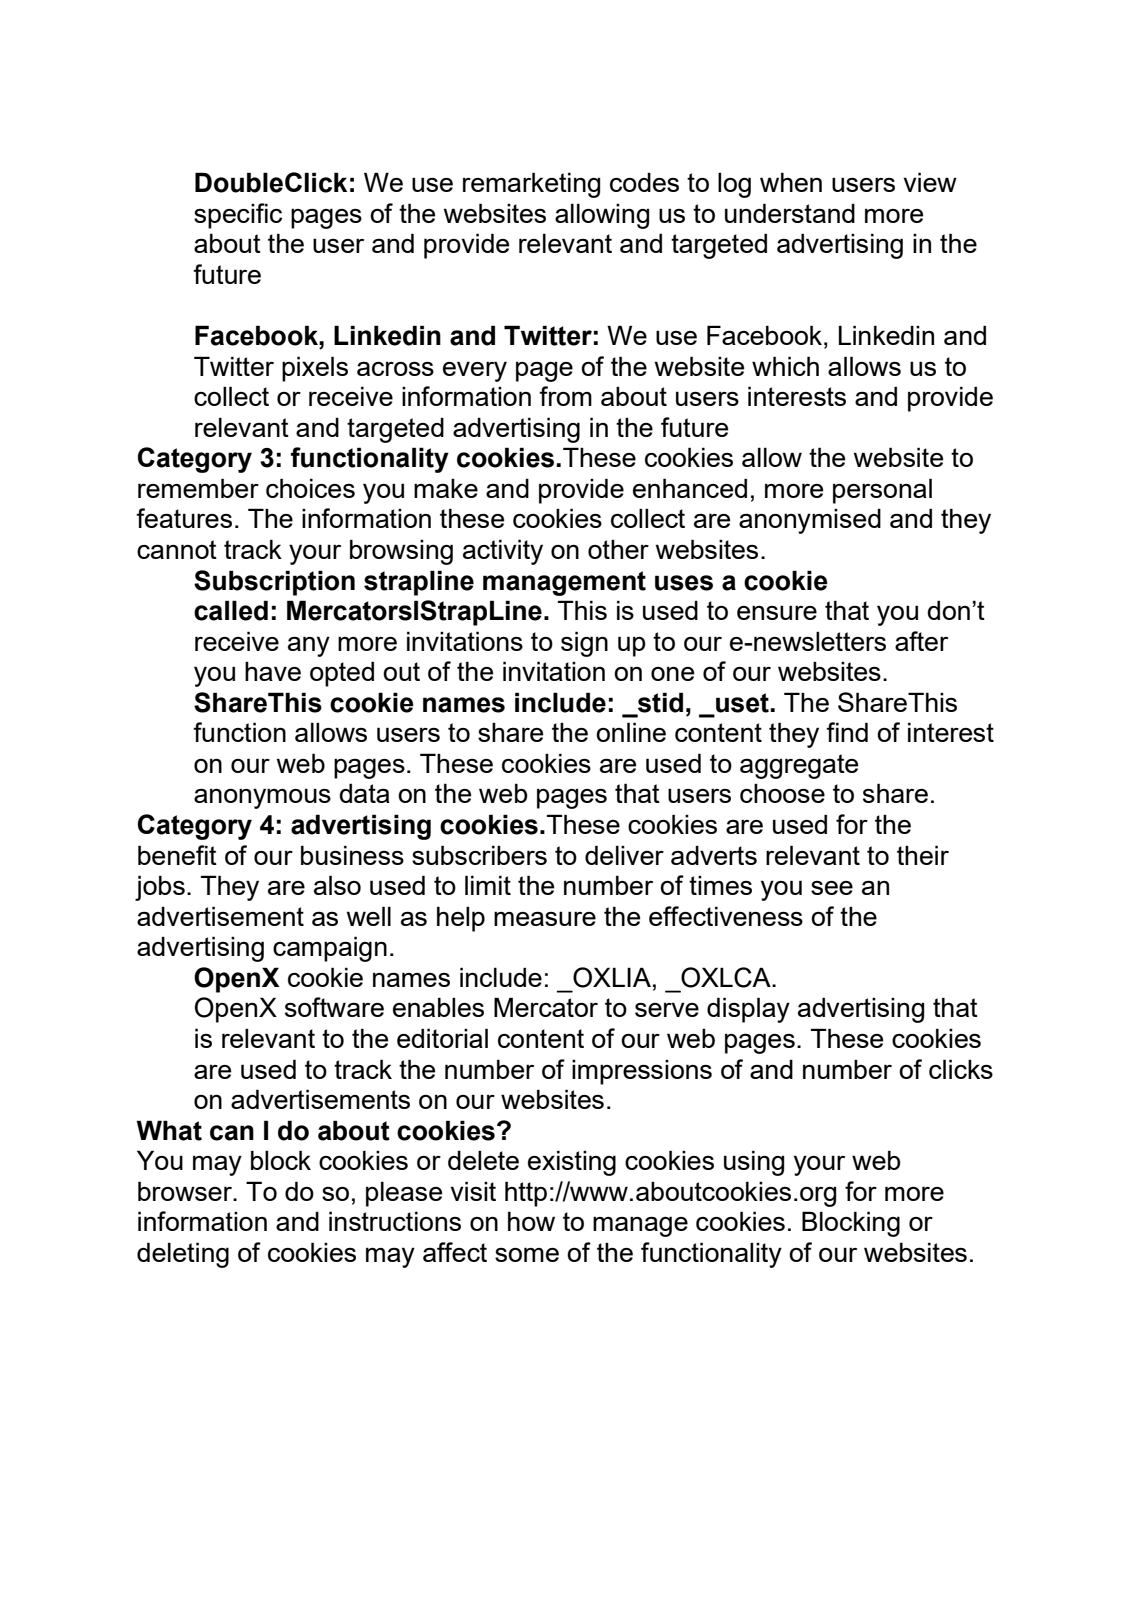 The image size is (1131, 1599). I want to click on have, so click(273, 671).
